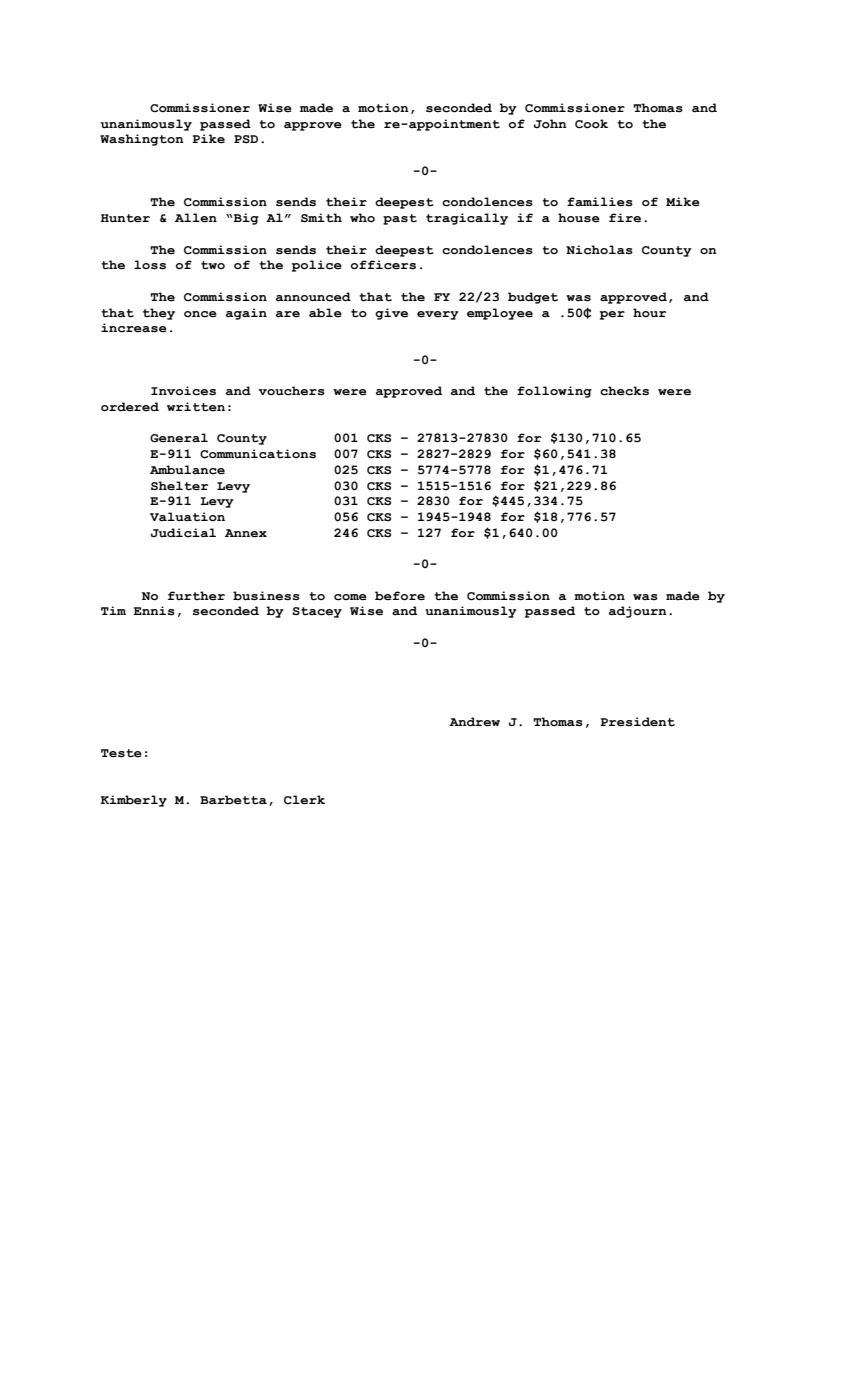  I want to click on Cook, so click(591, 124).
